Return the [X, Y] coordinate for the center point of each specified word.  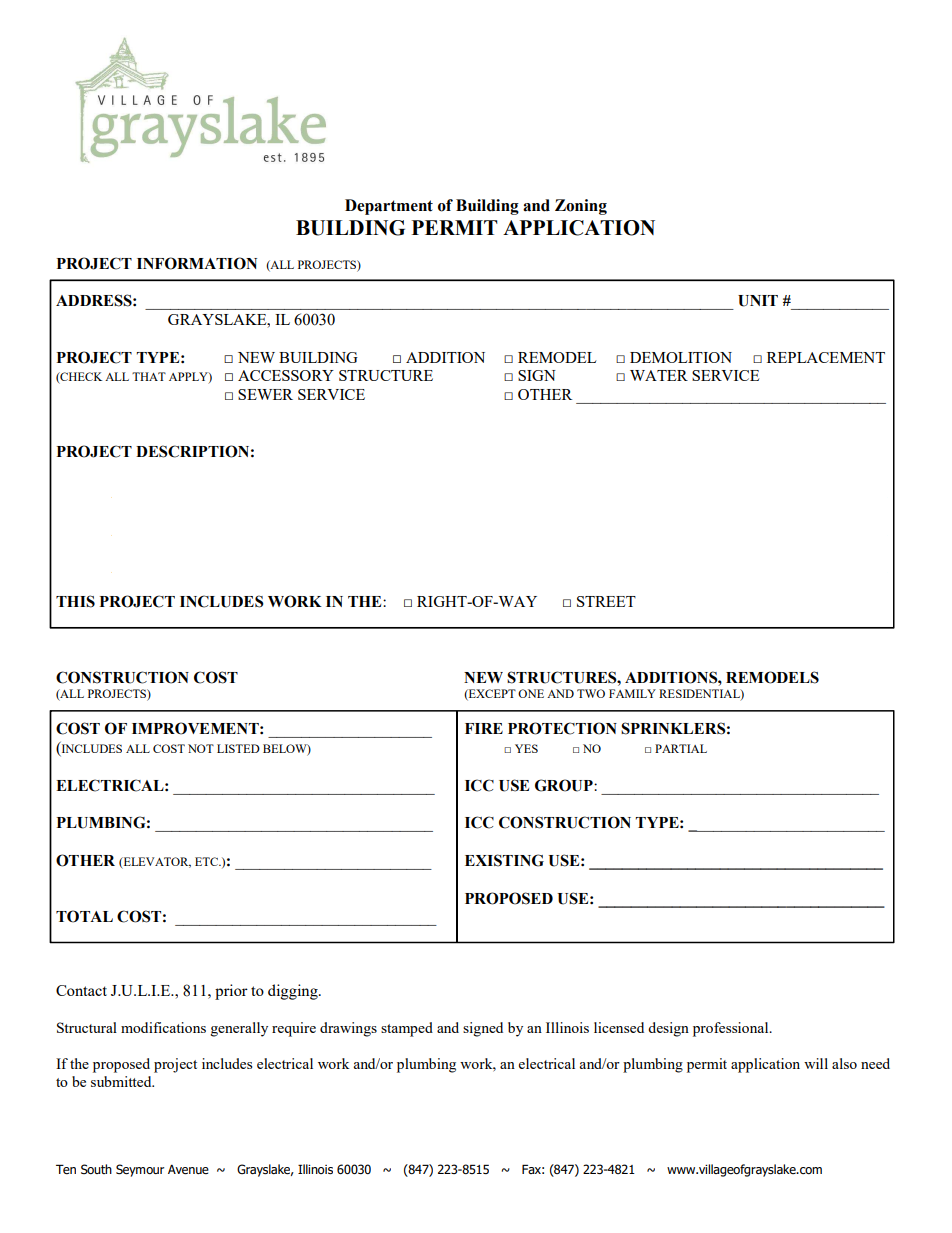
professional [732, 1029]
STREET [606, 601]
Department [389, 207]
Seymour [140, 1170]
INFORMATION [197, 263]
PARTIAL [681, 748]
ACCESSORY [286, 375]
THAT [149, 376]
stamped [407, 1029]
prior [231, 992]
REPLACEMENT [826, 357]
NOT [201, 748]
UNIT [758, 301]
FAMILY [632, 693]
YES [526, 748]
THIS [75, 601]
